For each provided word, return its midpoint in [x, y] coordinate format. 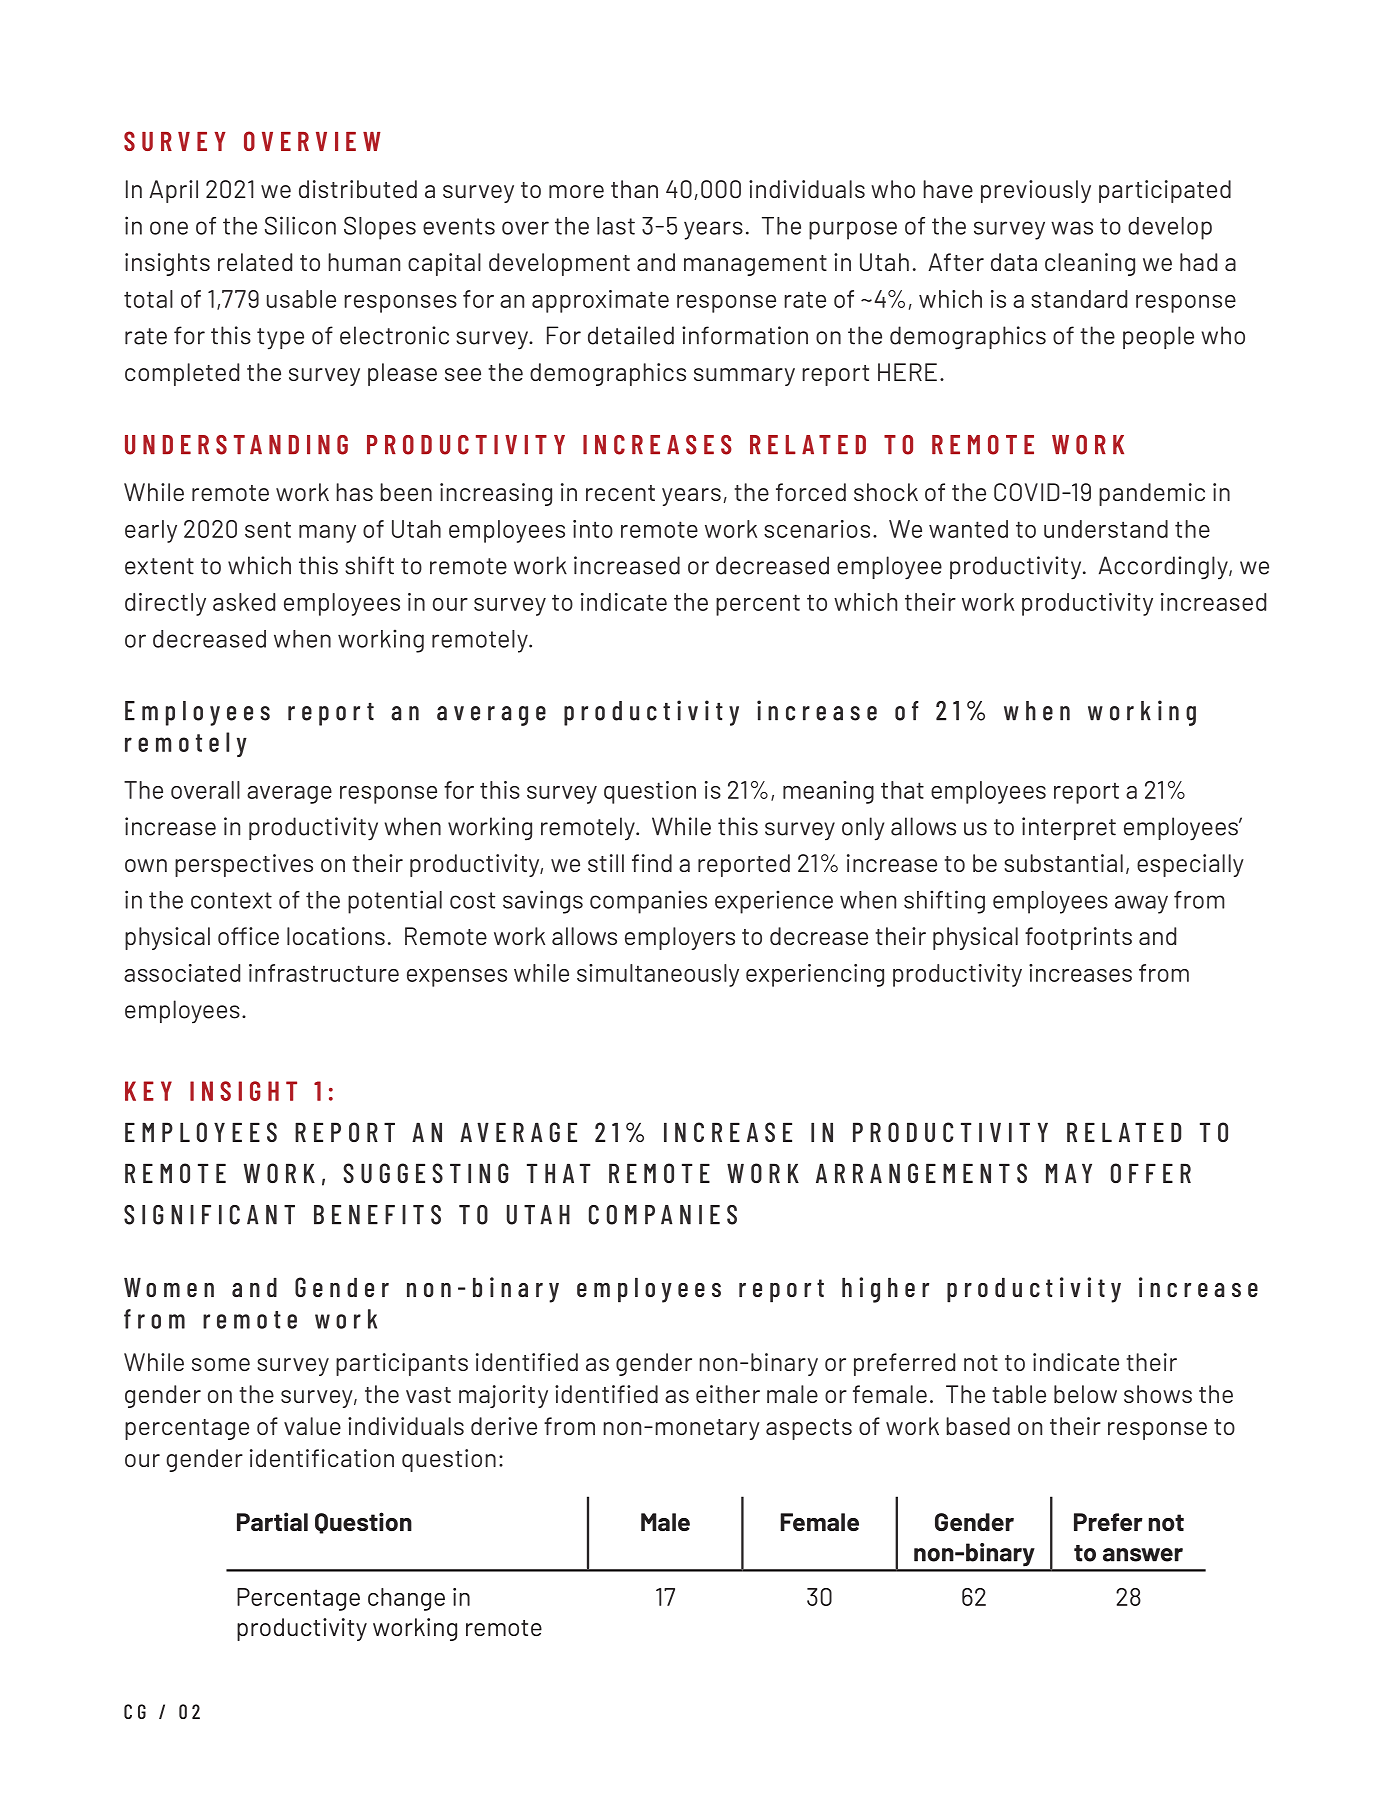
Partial [272, 1521]
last [616, 226]
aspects [809, 1429]
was [1072, 228]
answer [1143, 1555]
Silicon [300, 225]
